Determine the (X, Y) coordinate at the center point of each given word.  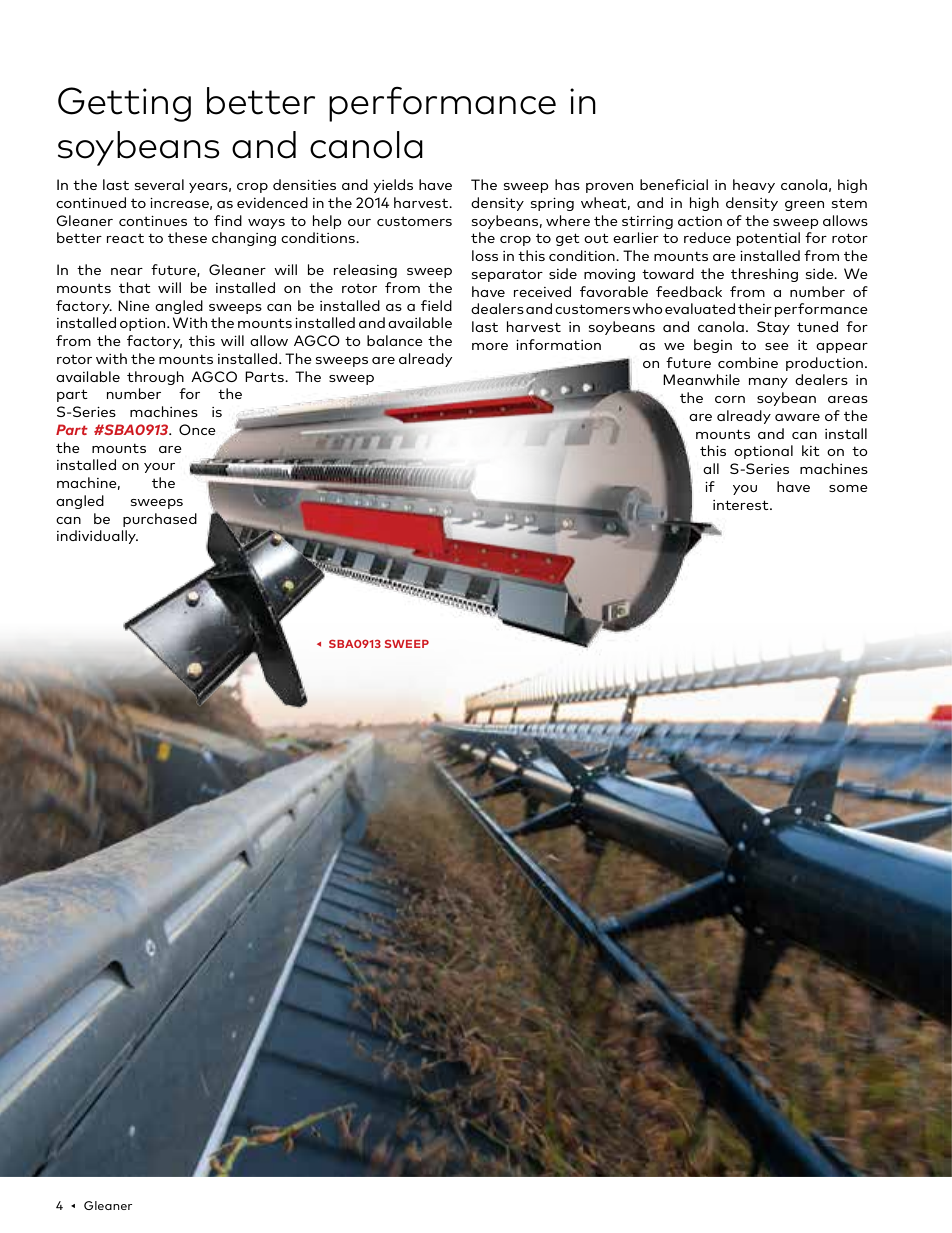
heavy (754, 186)
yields (393, 186)
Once (197, 429)
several (159, 184)
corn (730, 399)
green (804, 206)
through (155, 378)
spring (552, 204)
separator (507, 275)
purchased (160, 520)
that (135, 287)
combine (748, 362)
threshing (764, 275)
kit (811, 450)
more (490, 346)
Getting (124, 104)
